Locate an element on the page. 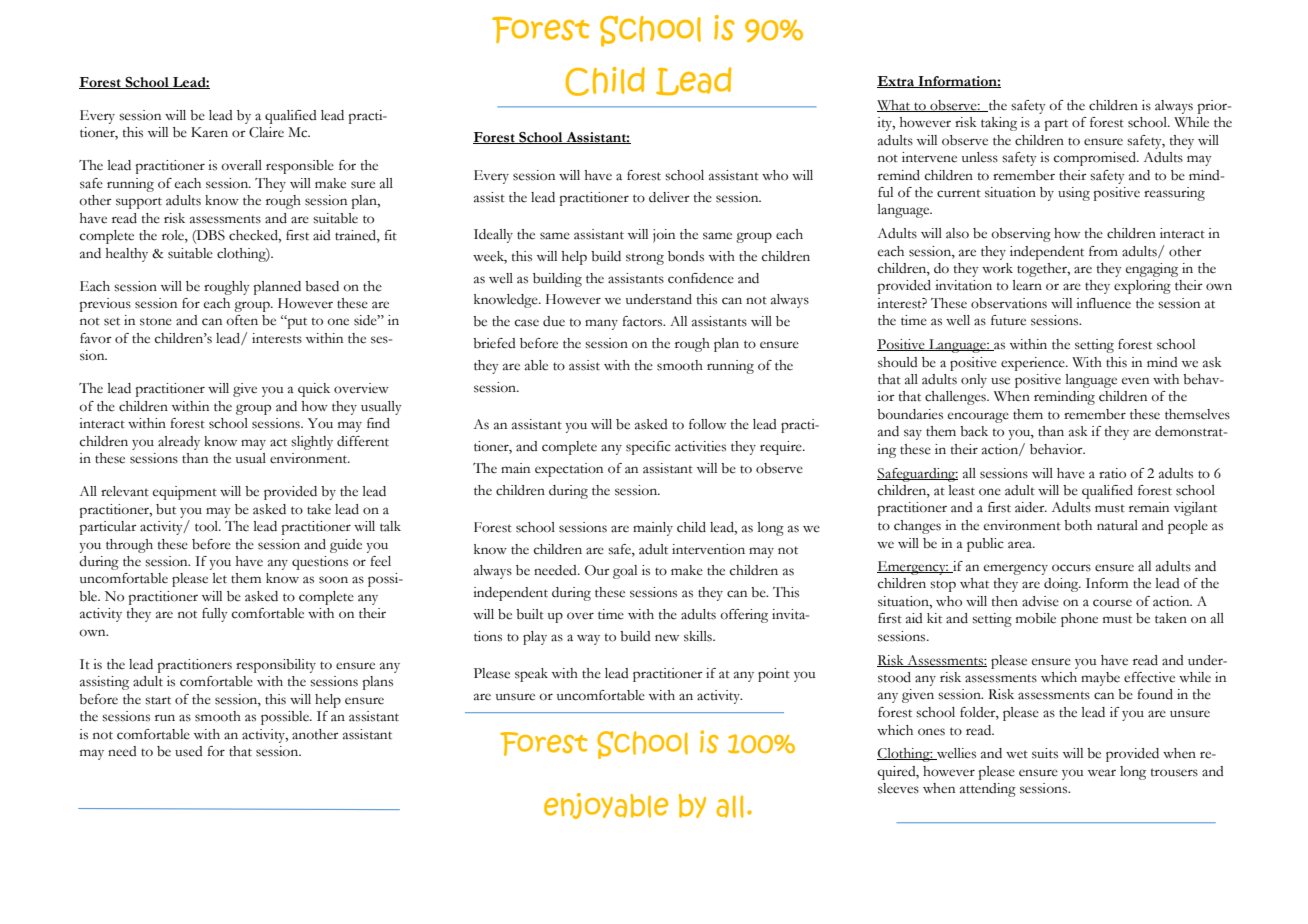 Image resolution: width=1308 pixels, height=924 pixels. Extra is located at coordinates (896, 82).
